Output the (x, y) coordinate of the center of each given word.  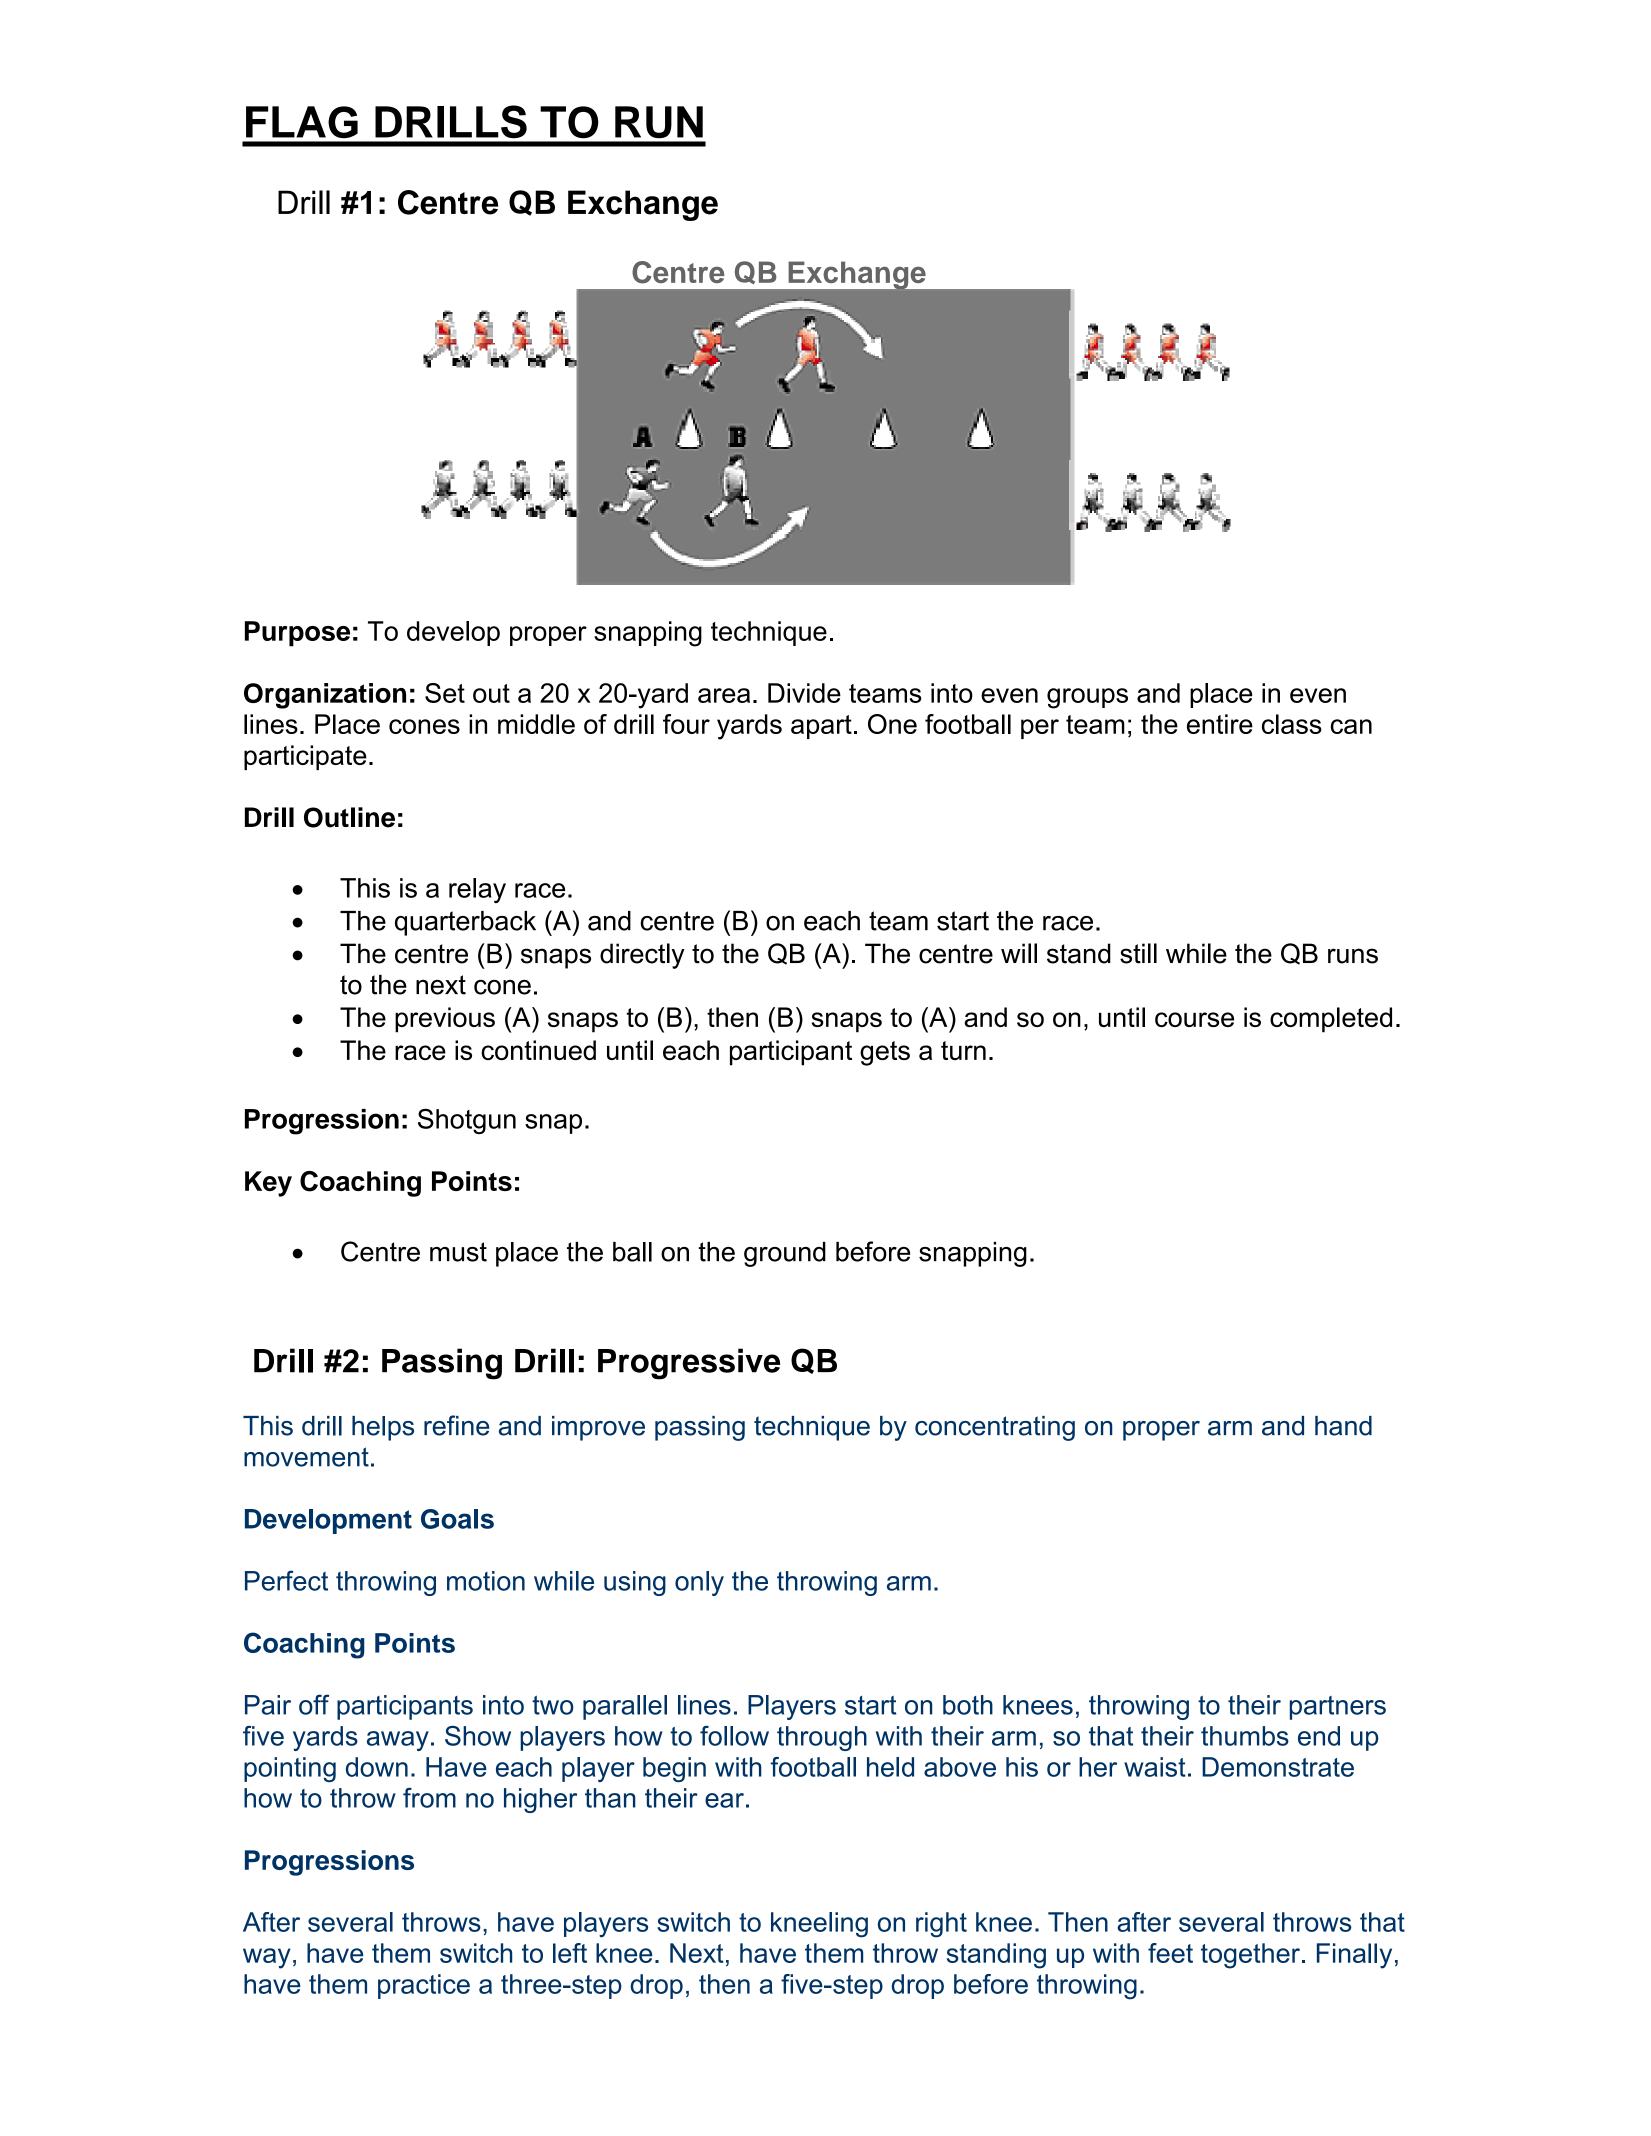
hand (1343, 1426)
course (1194, 1019)
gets (885, 1053)
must (458, 1252)
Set (445, 693)
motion (486, 1581)
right (941, 1925)
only (699, 1583)
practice (424, 1986)
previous (445, 1020)
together (1250, 1956)
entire (1220, 724)
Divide (804, 693)
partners (1338, 1708)
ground (785, 1254)
